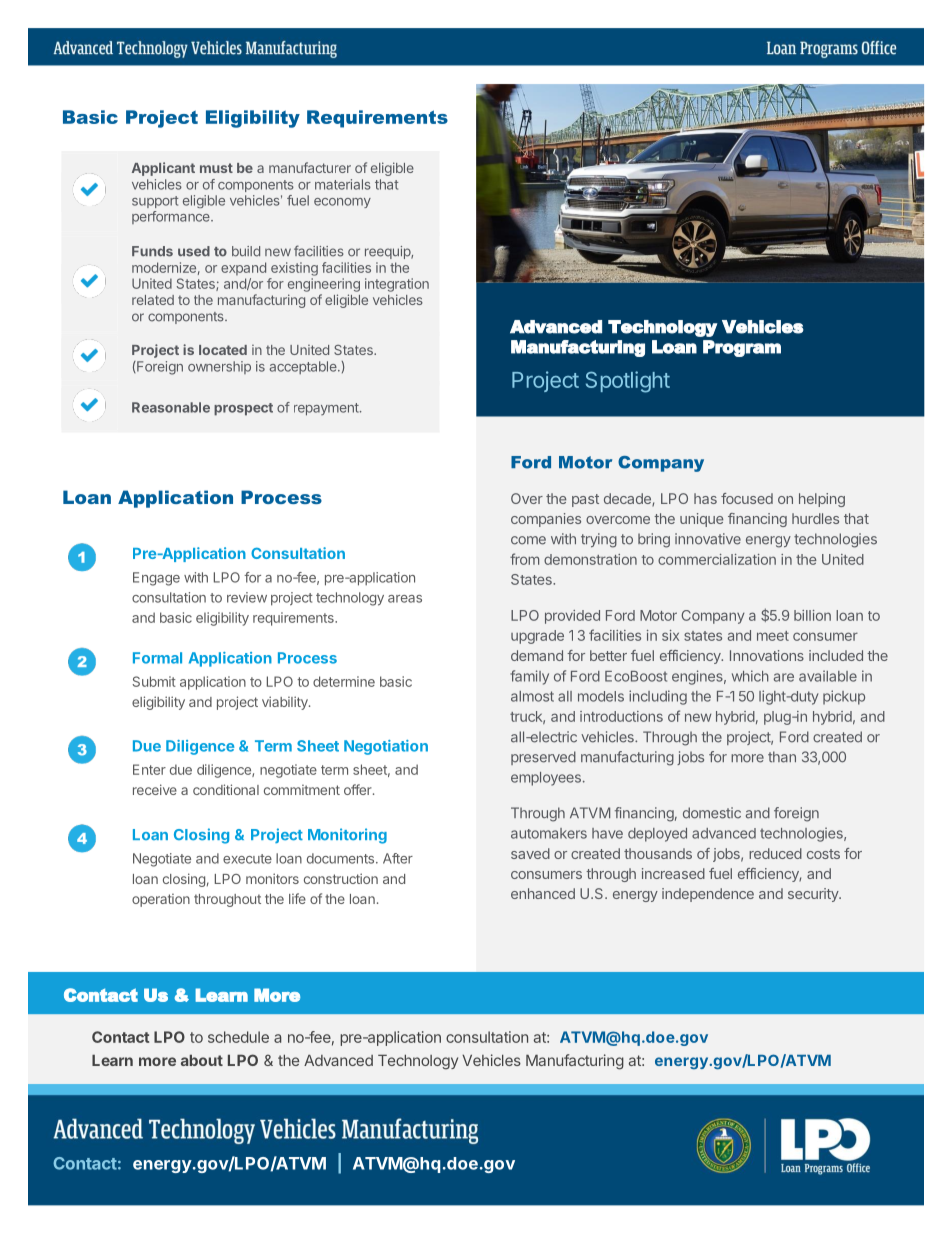  I want to click on materials, so click(343, 184).
